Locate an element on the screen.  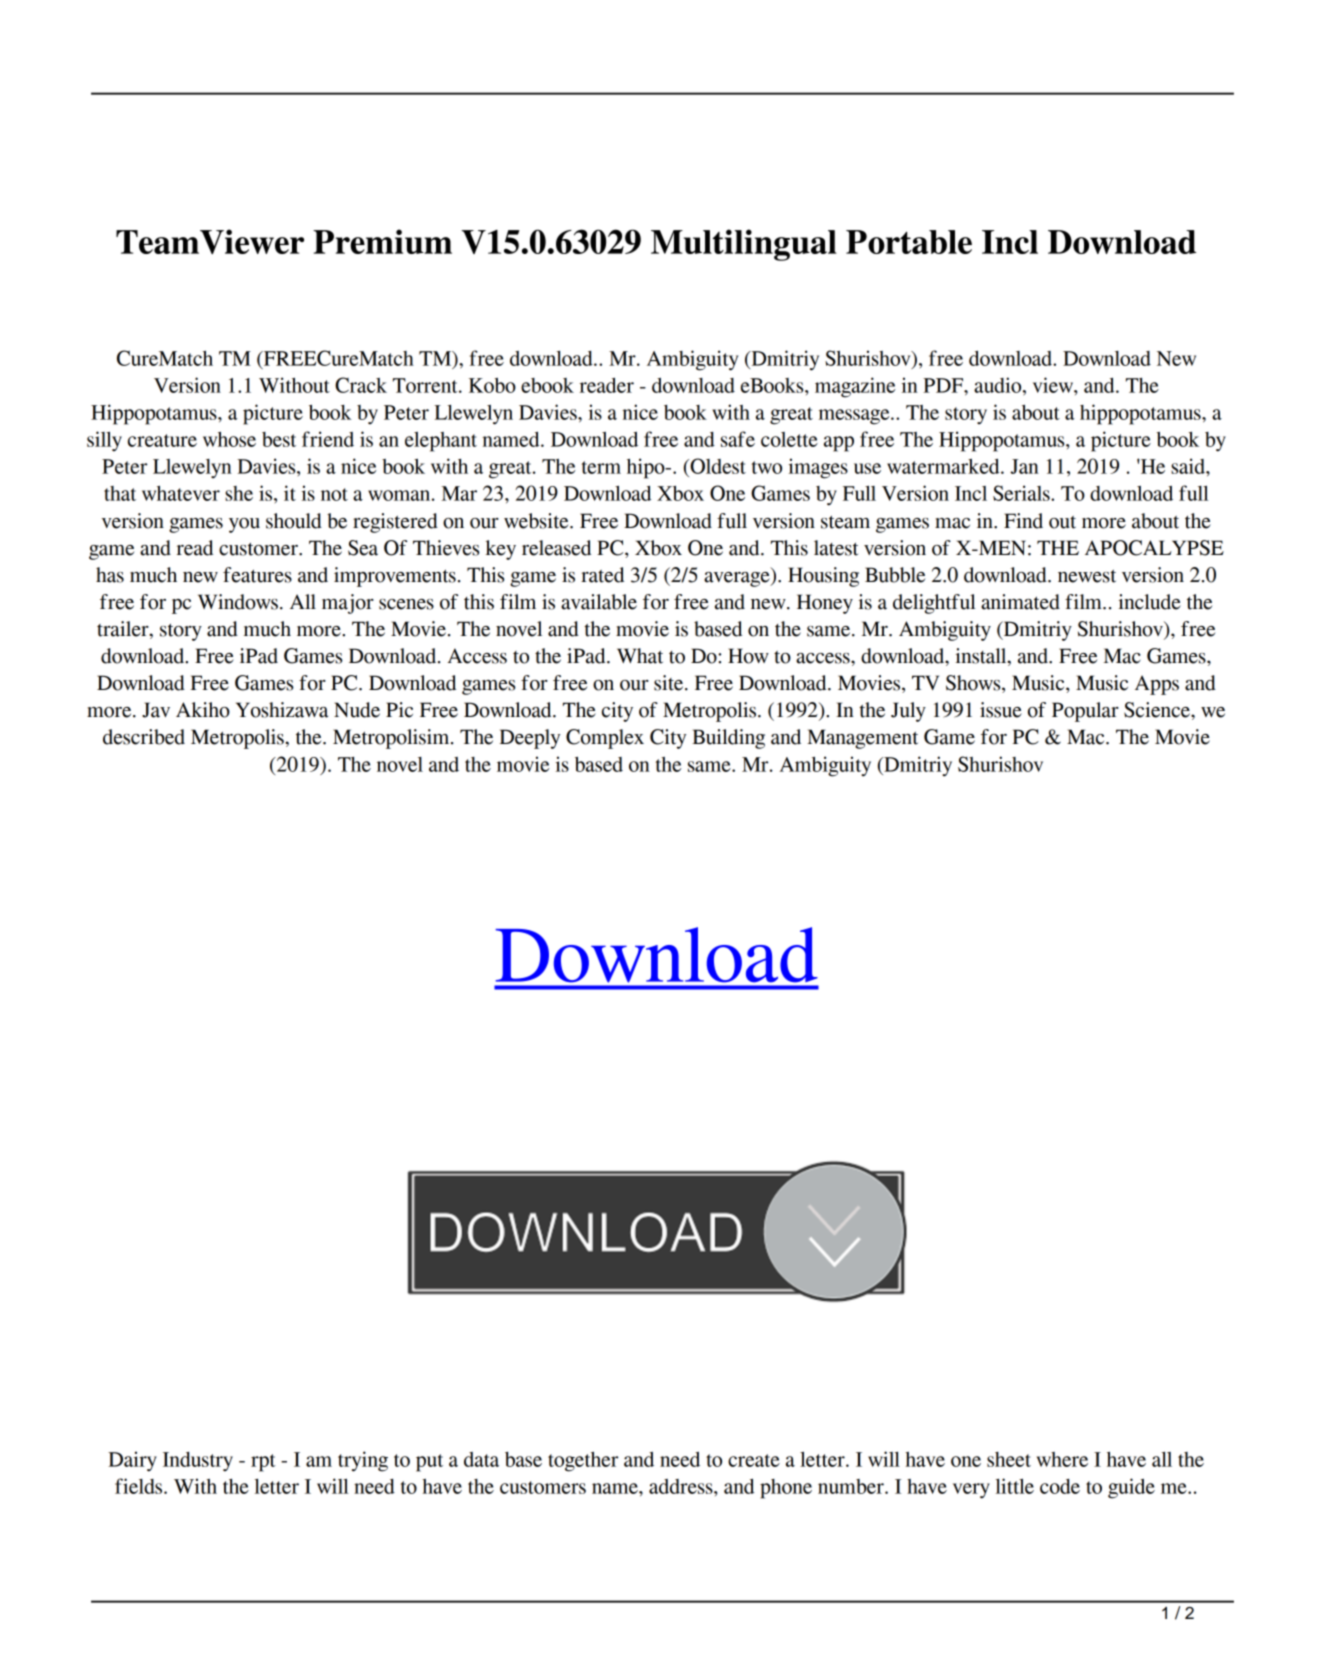
together is located at coordinates (583, 1461).
